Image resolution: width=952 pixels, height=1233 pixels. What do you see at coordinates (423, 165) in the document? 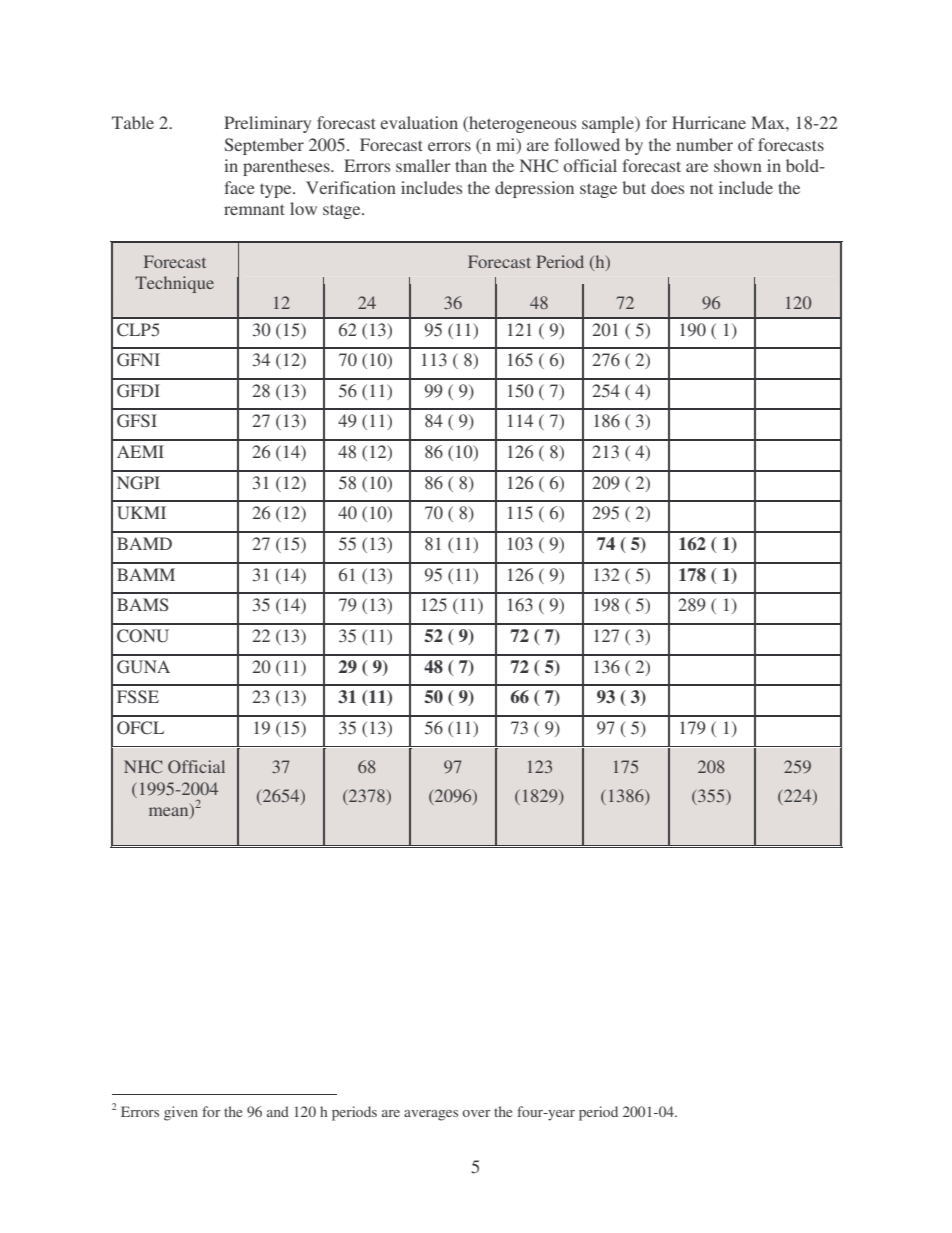
I see `smaller` at bounding box center [423, 165].
